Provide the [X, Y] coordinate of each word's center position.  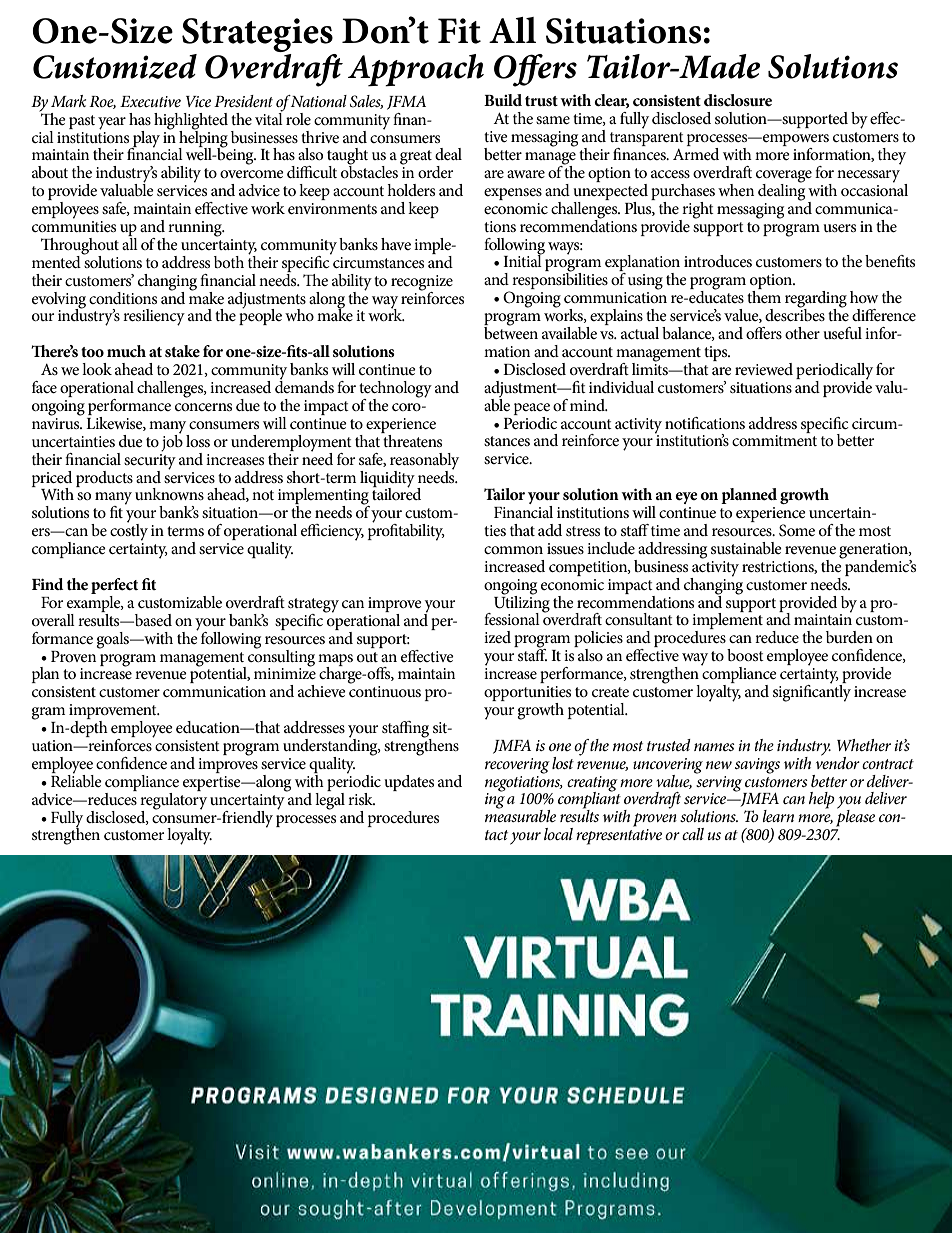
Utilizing [522, 603]
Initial [523, 260]
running [196, 229]
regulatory [173, 801]
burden [849, 637]
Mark [68, 101]
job [172, 442]
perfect [114, 586]
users [839, 228]
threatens [411, 439]
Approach [416, 70]
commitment [774, 440]
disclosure [738, 100]
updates [409, 783]
